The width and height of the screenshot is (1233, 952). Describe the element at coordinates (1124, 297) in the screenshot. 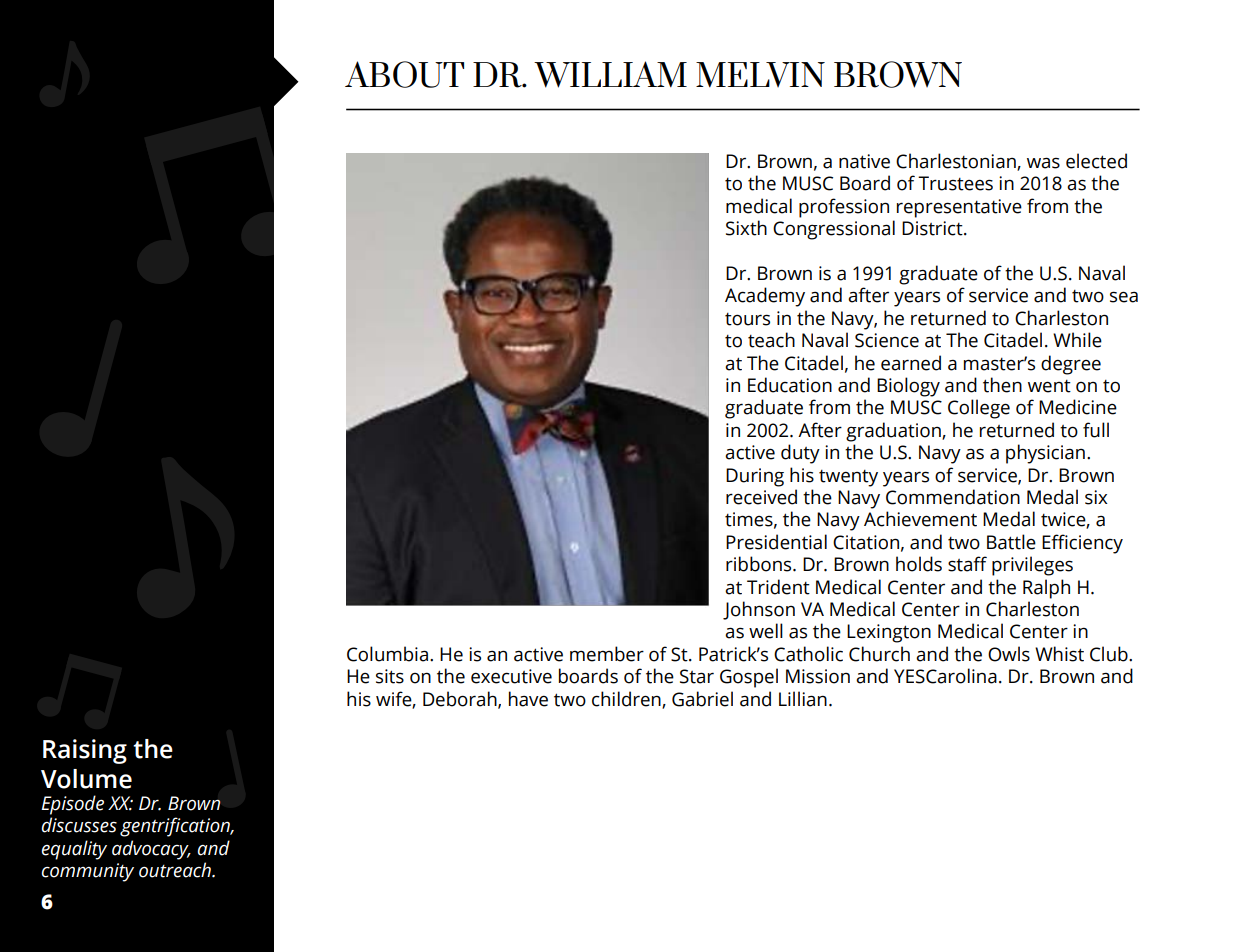

I see `sea` at that location.
